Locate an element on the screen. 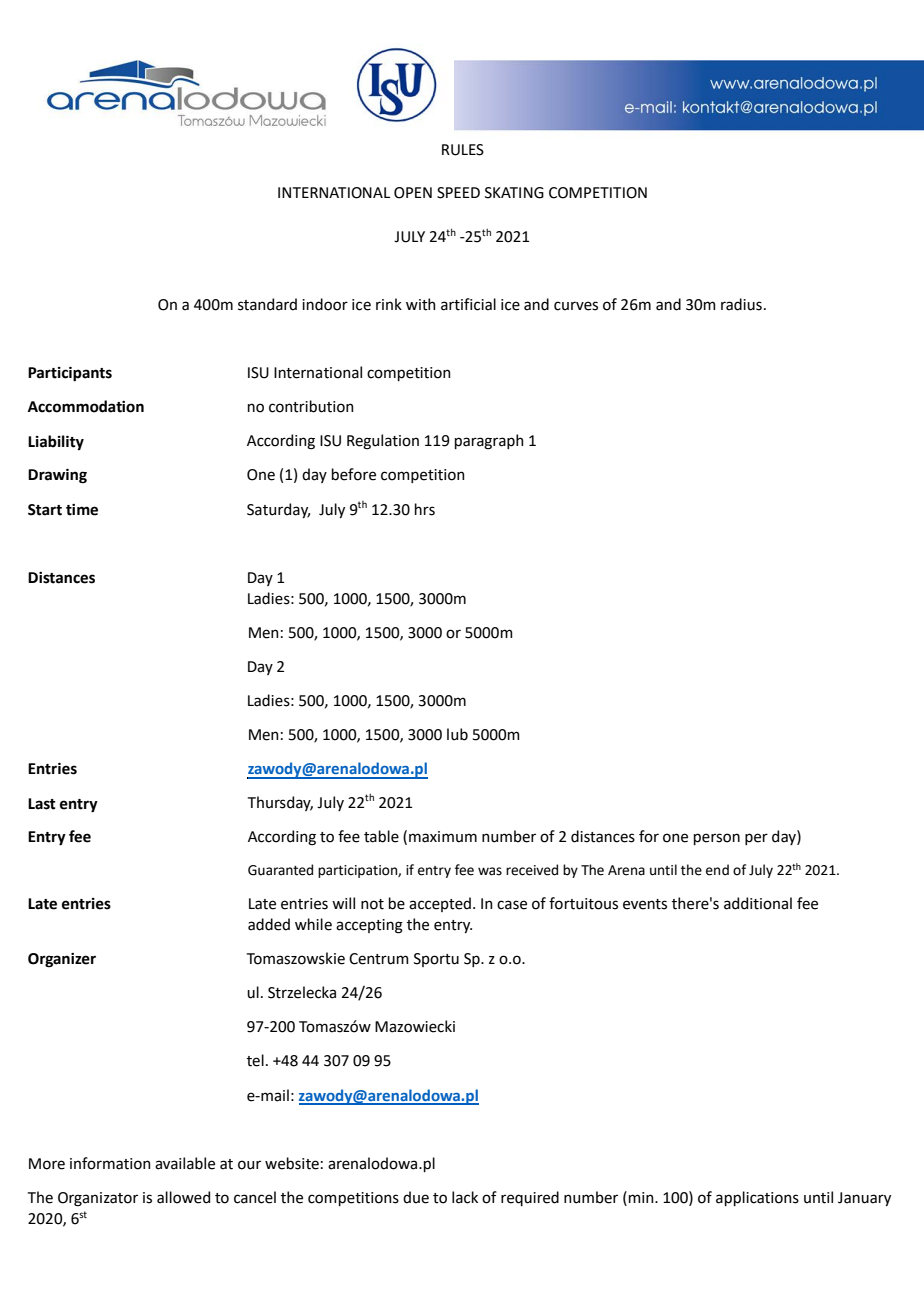  standard is located at coordinates (267, 304).
